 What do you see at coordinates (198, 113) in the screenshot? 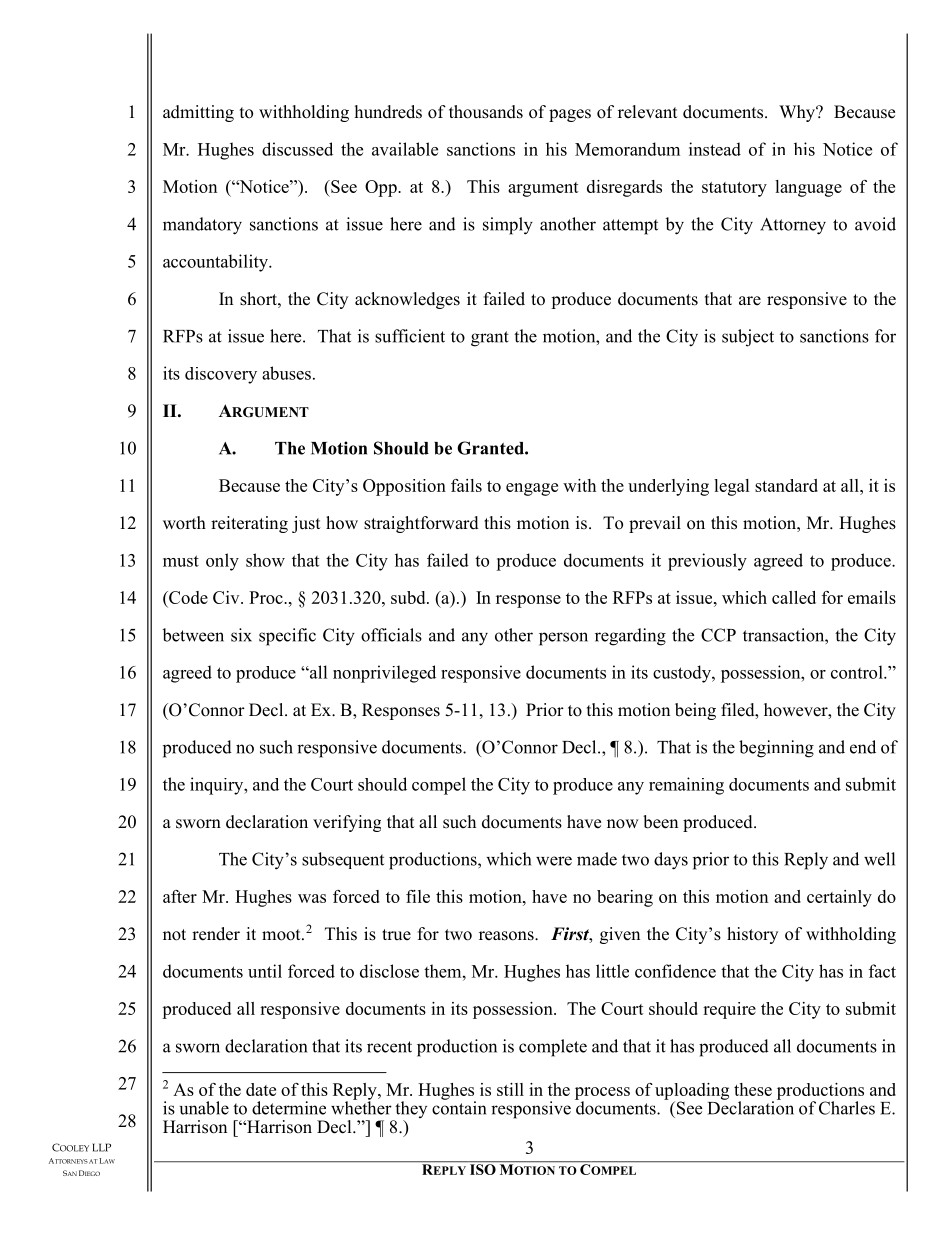
I see `admitting` at bounding box center [198, 113].
